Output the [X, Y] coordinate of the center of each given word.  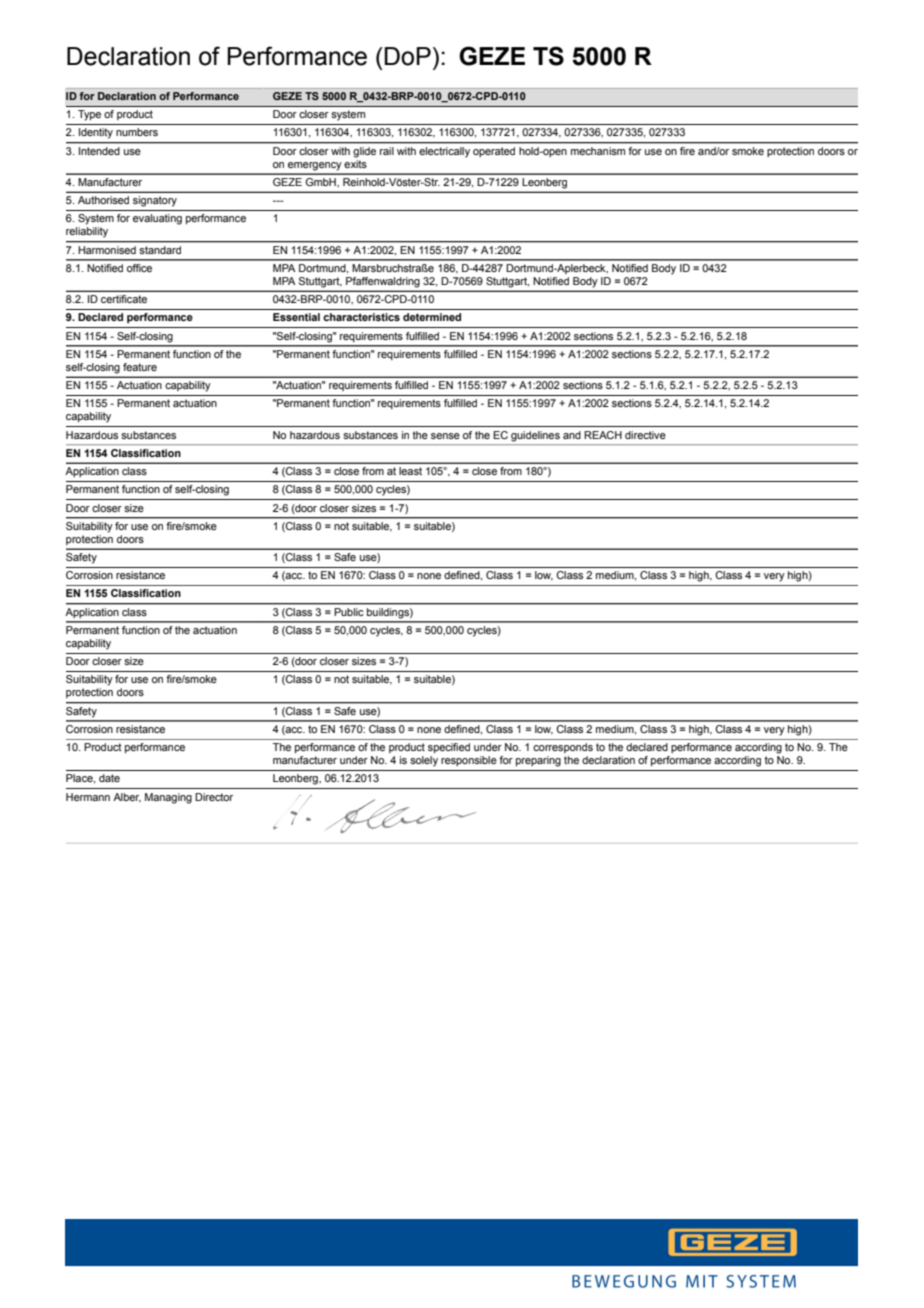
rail [387, 151]
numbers [137, 132]
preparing [538, 761]
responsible [469, 761]
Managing [168, 798]
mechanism [598, 151]
